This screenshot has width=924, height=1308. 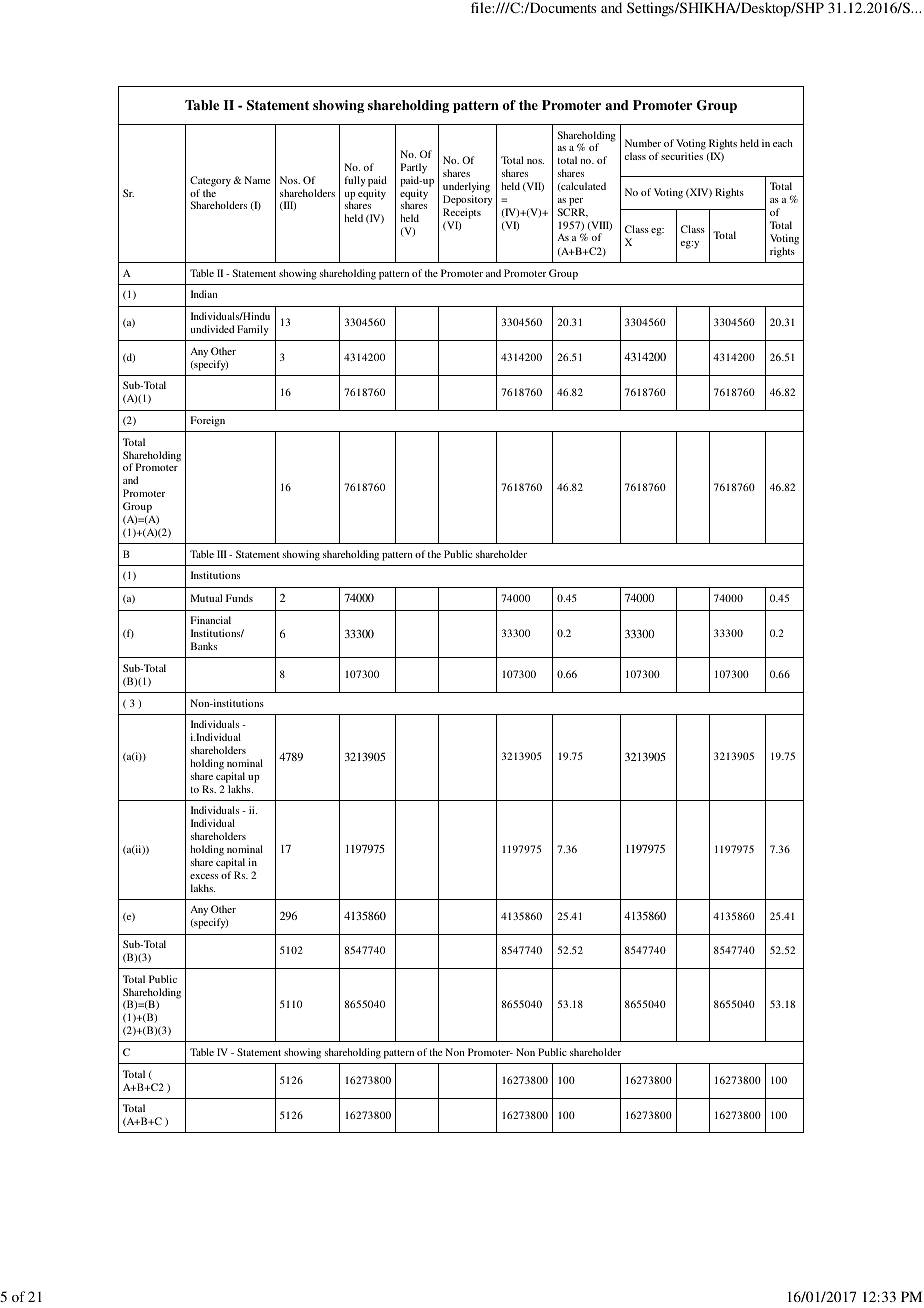 What do you see at coordinates (211, 620) in the screenshot?
I see `Financial` at bounding box center [211, 620].
